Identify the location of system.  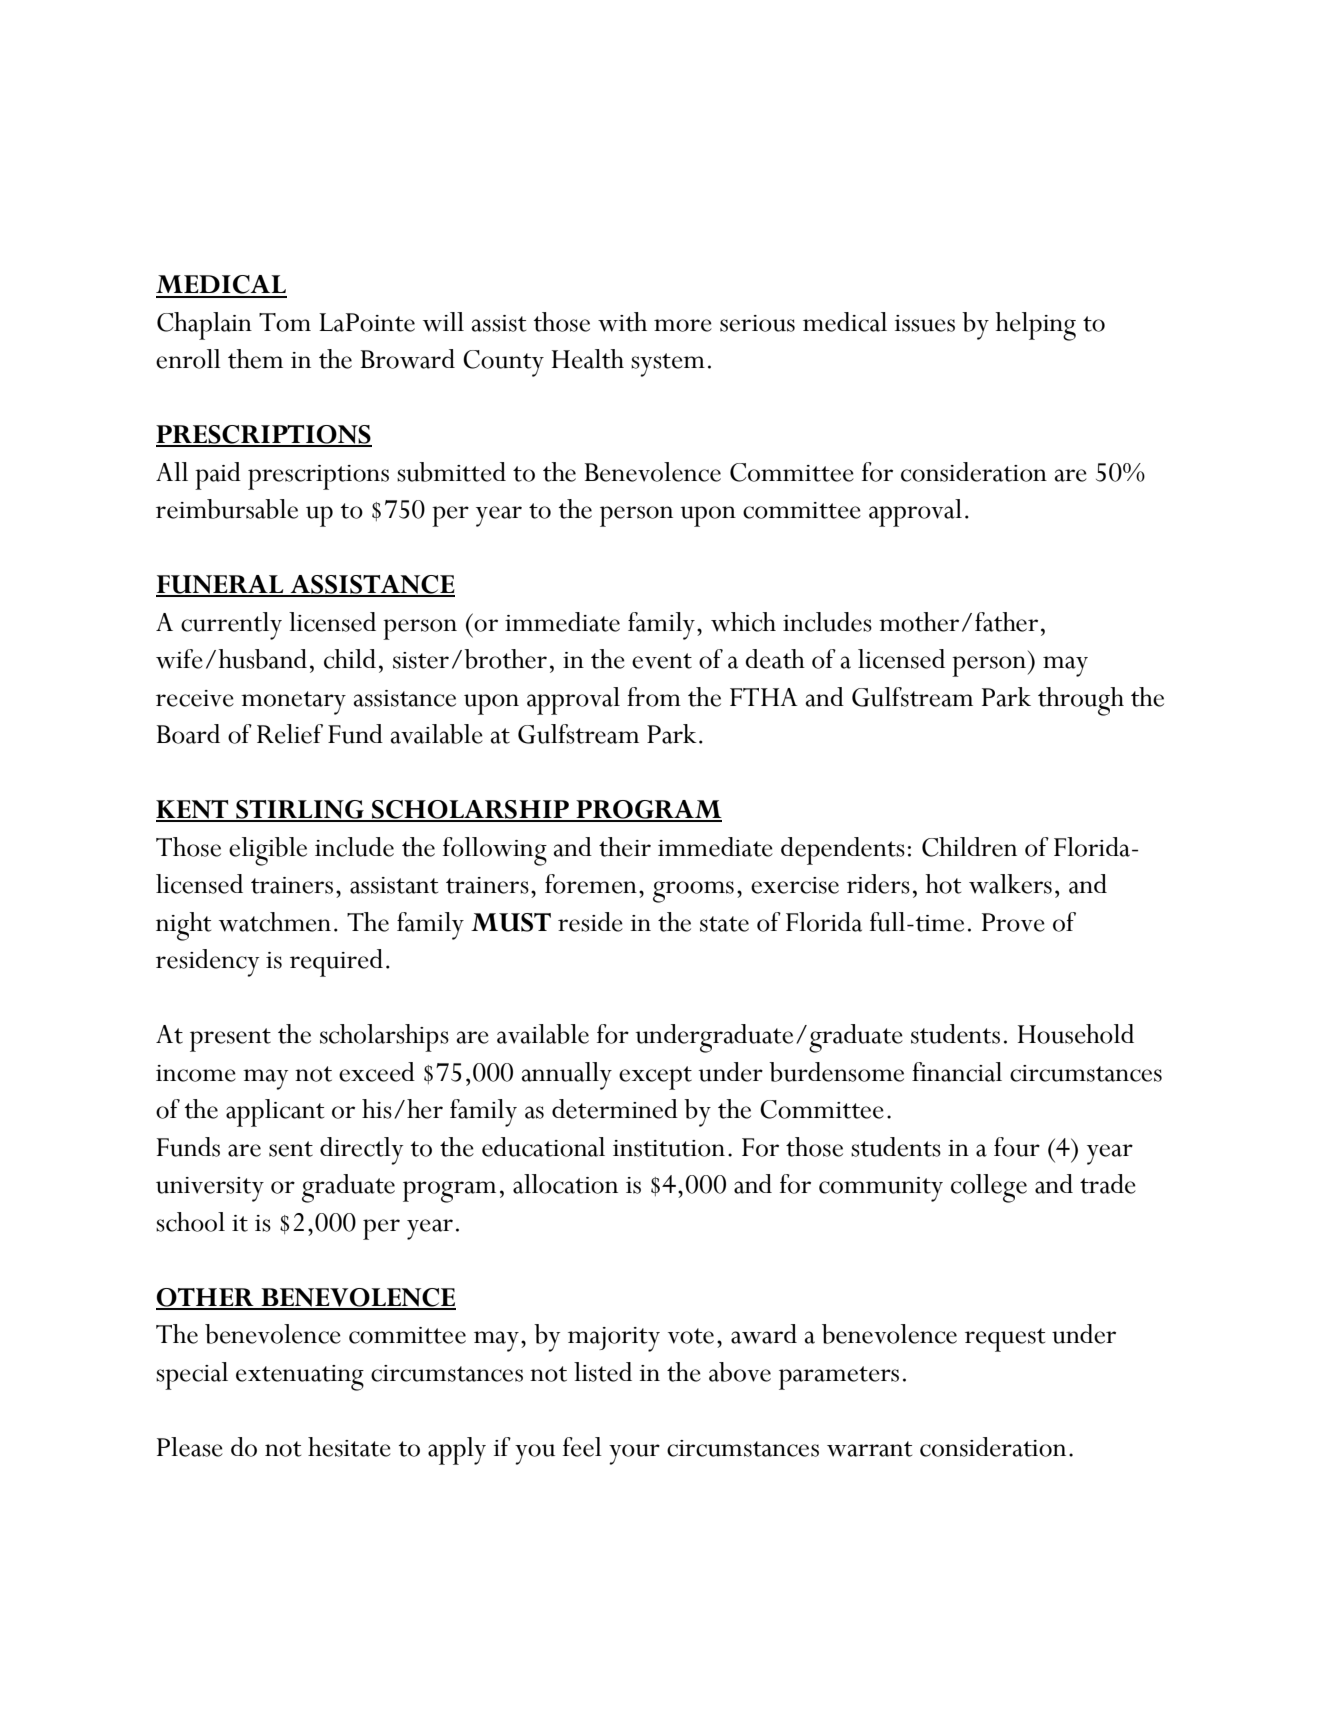
(668, 365).
